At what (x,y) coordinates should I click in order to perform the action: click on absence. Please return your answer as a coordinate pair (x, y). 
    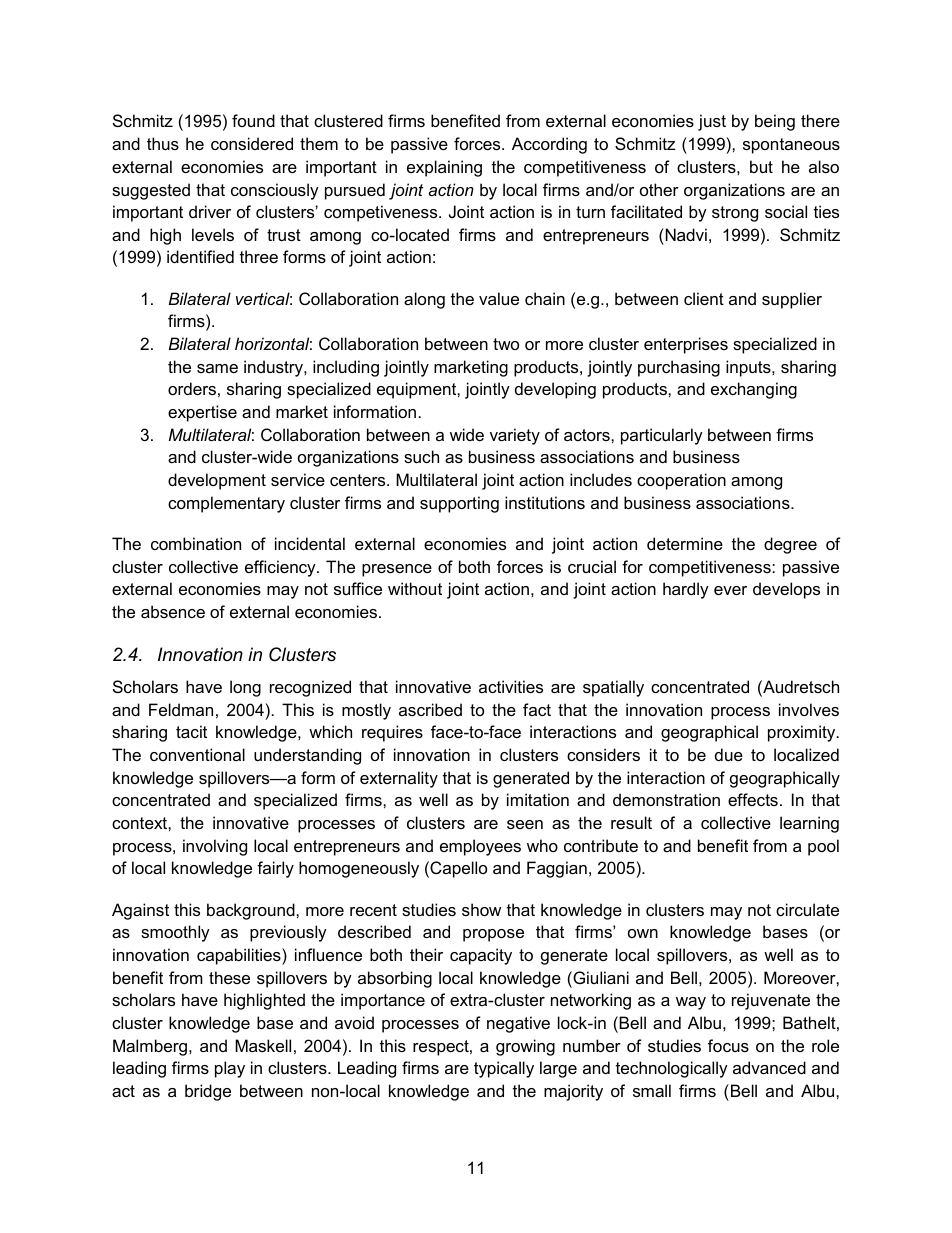
    Looking at the image, I should click on (173, 611).
